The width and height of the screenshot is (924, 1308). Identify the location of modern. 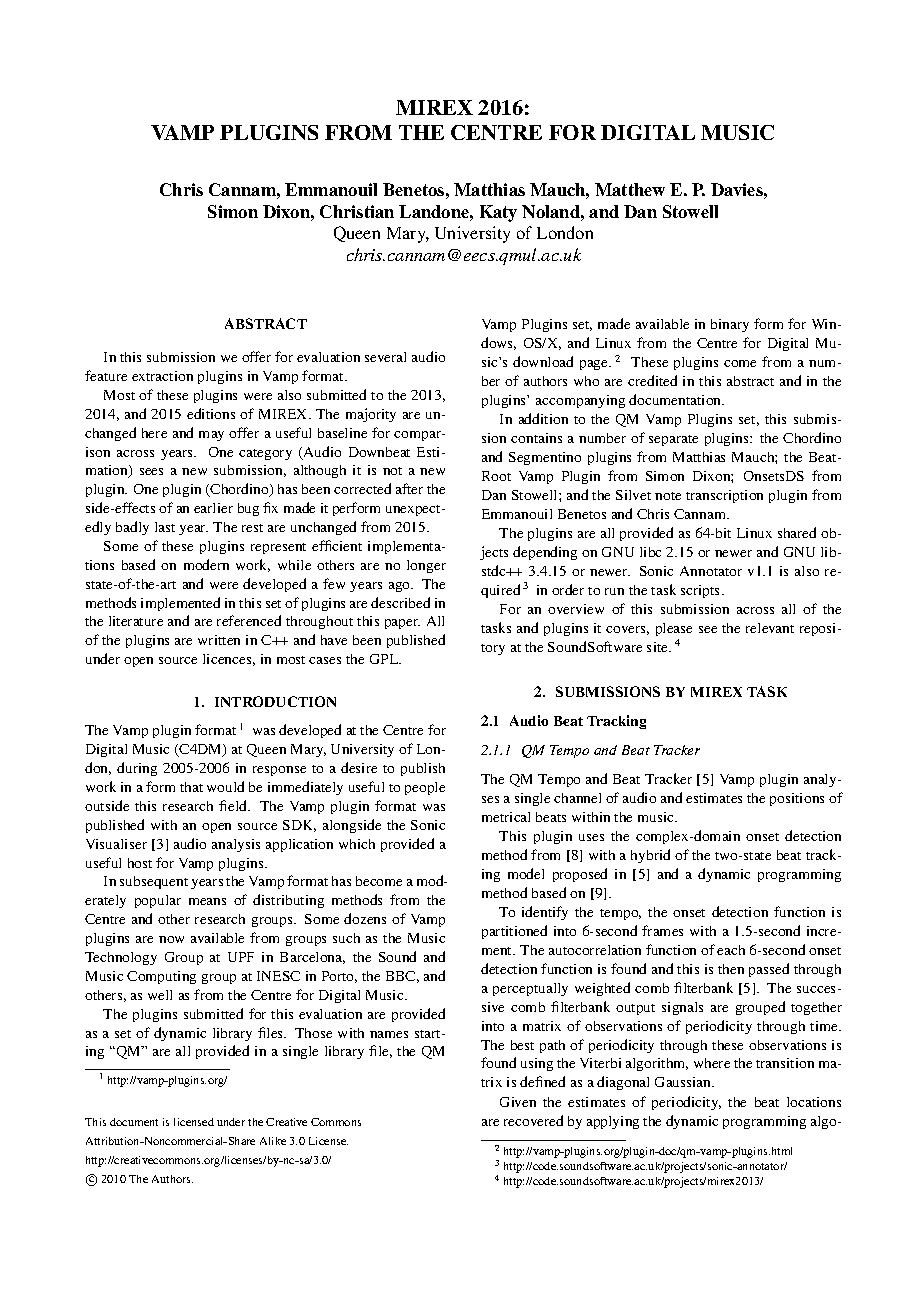
(206, 564).
